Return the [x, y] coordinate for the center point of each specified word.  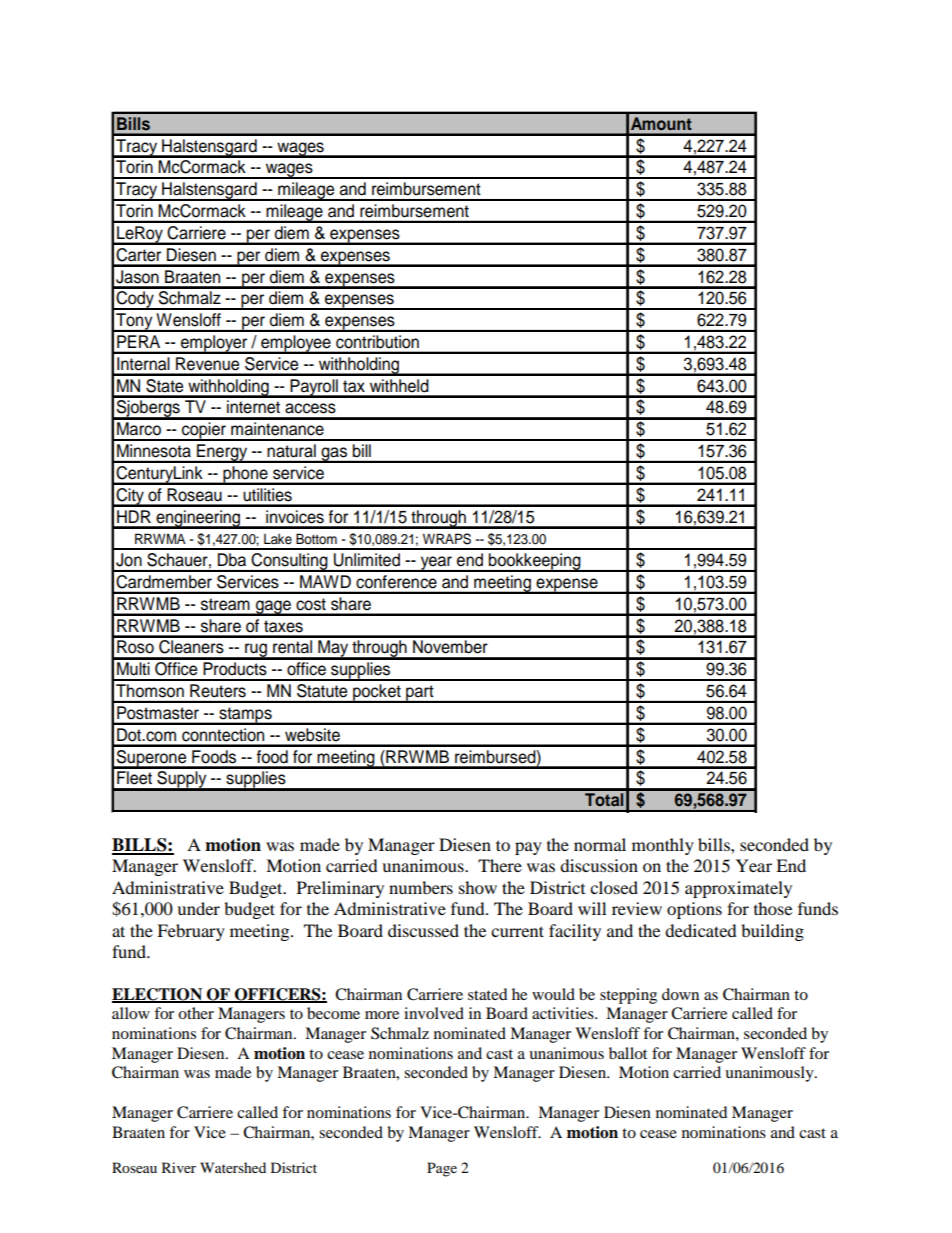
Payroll [314, 388]
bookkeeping [535, 562]
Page [442, 1169]
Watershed [233, 1167]
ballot [628, 1053]
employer [214, 344]
